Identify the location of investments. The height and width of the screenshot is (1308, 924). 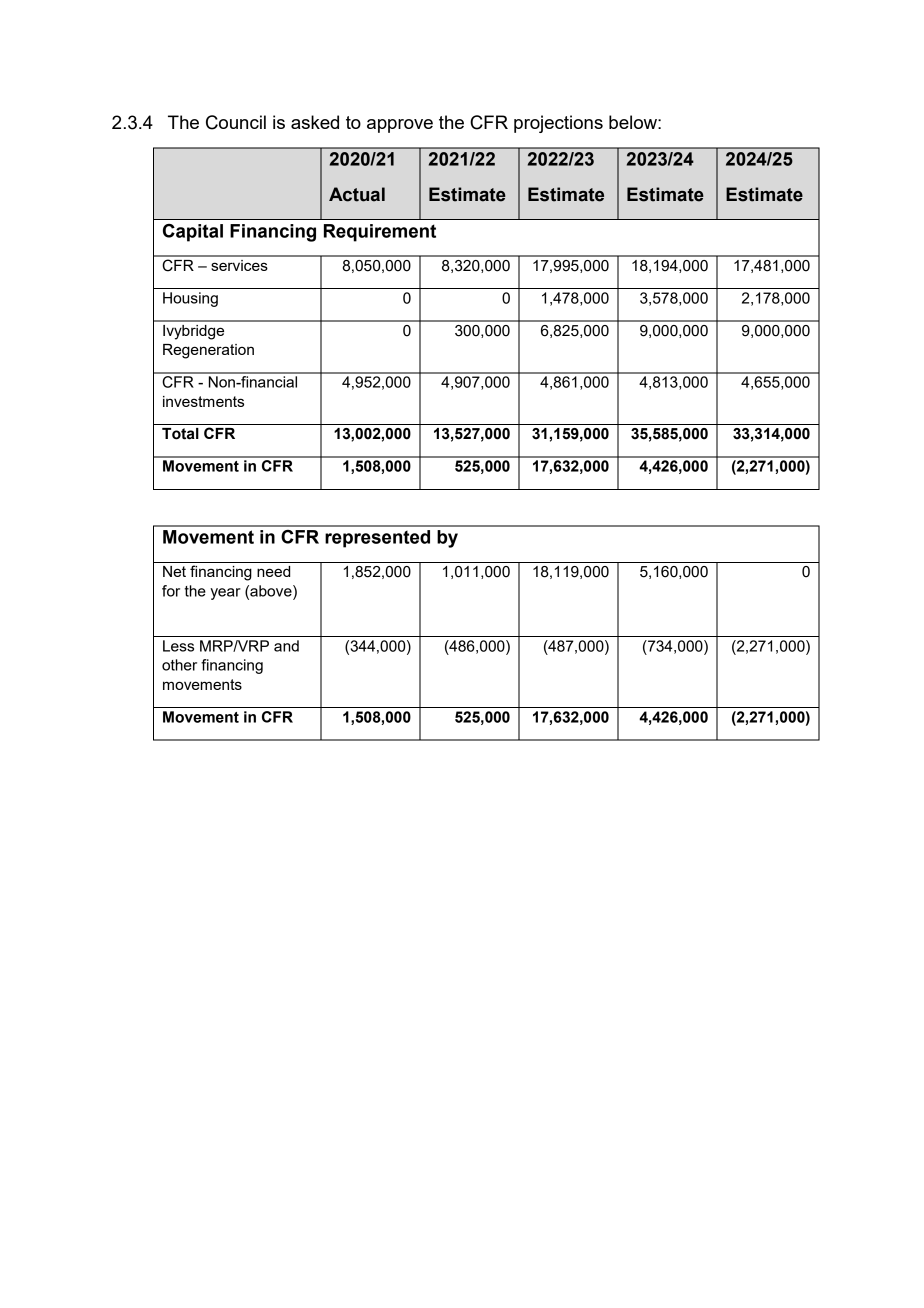
(203, 401).
